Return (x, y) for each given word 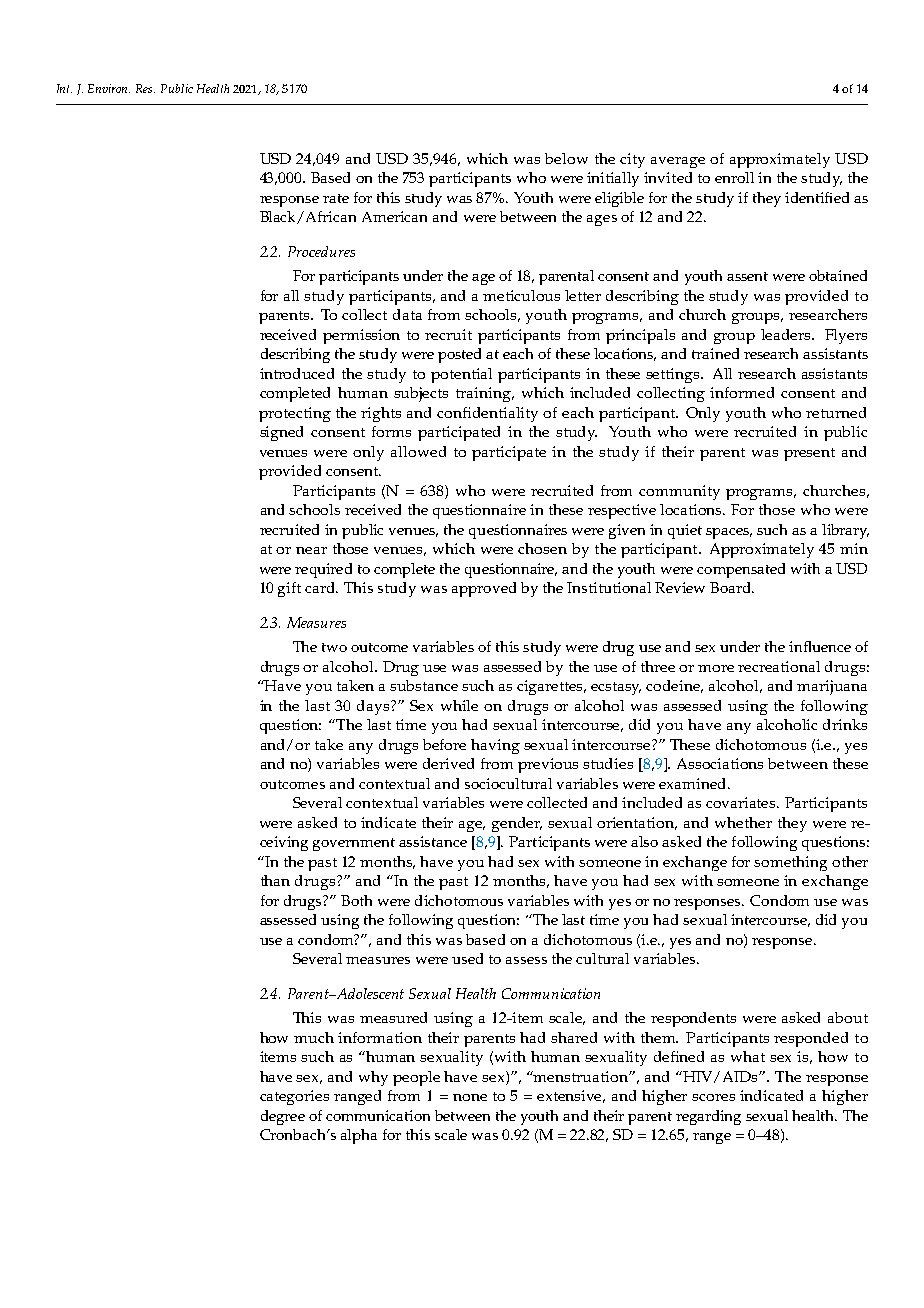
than (275, 880)
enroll (734, 177)
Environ (109, 88)
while (459, 705)
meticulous (521, 295)
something (790, 863)
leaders (787, 334)
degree (283, 1117)
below (566, 158)
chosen (542, 548)
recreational (779, 666)
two (334, 647)
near (311, 550)
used (467, 958)
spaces (729, 533)
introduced (297, 373)
